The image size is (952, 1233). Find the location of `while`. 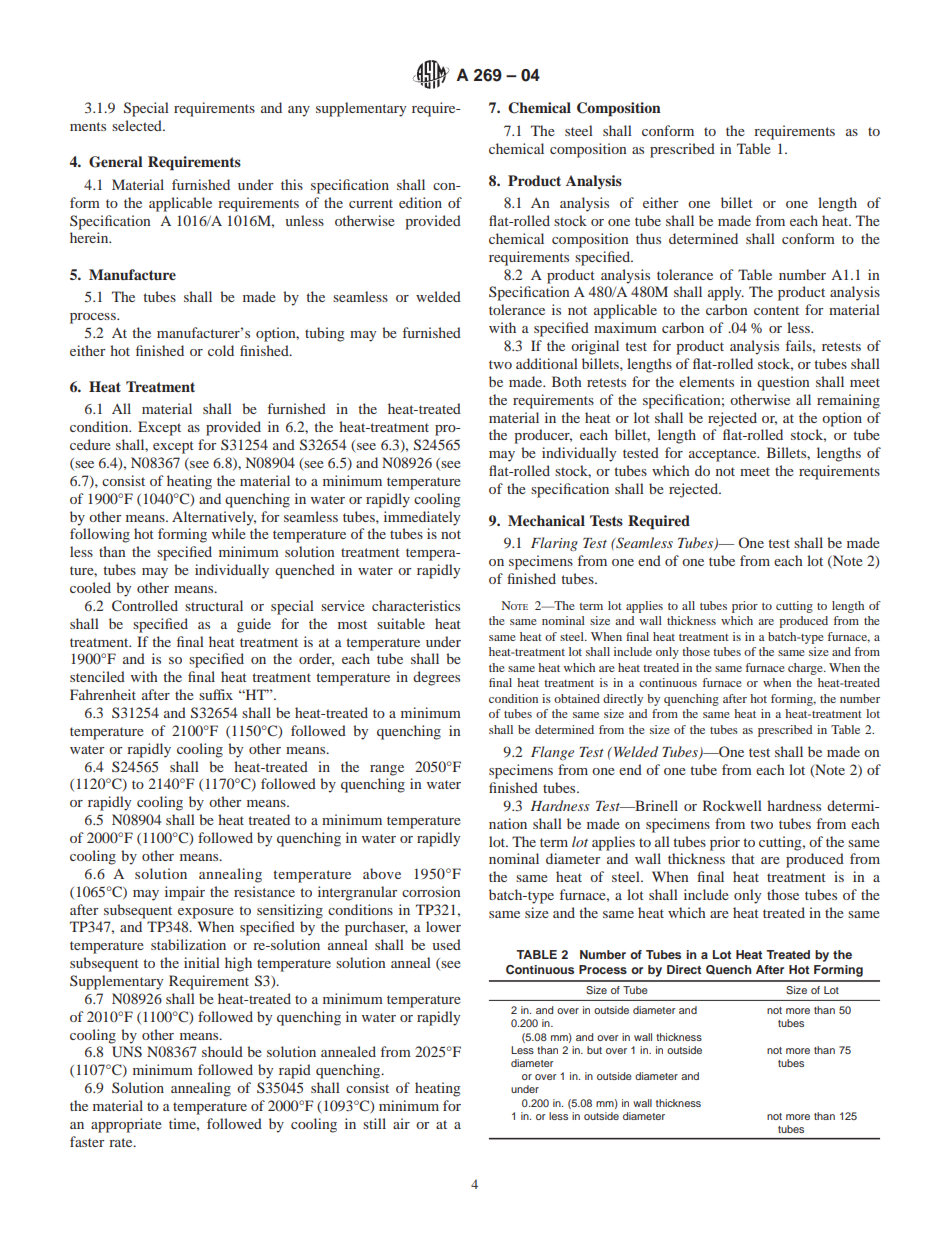

while is located at coordinates (229, 533).
